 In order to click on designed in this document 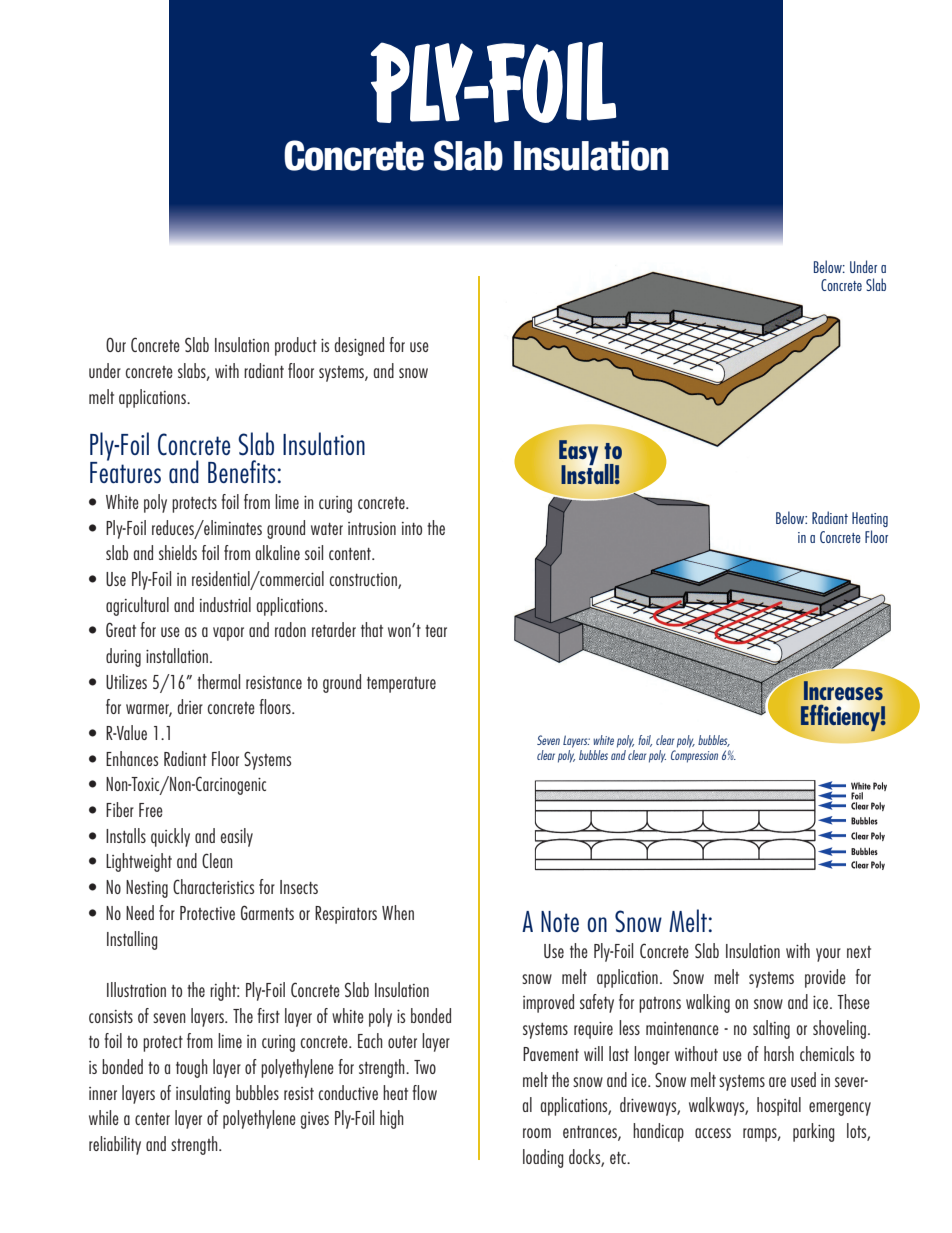, I will do `click(359, 346)`.
